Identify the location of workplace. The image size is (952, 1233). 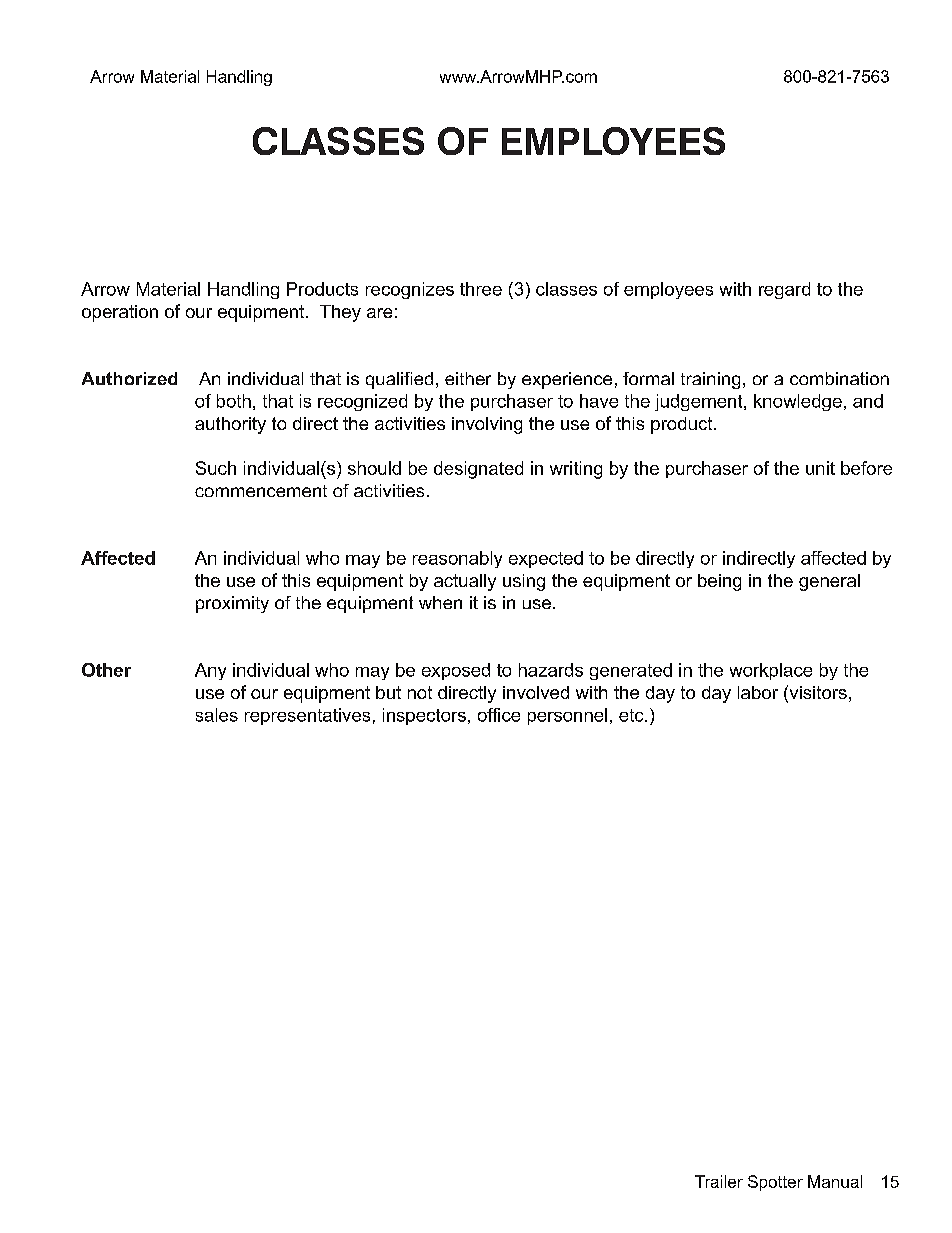
(771, 671).
